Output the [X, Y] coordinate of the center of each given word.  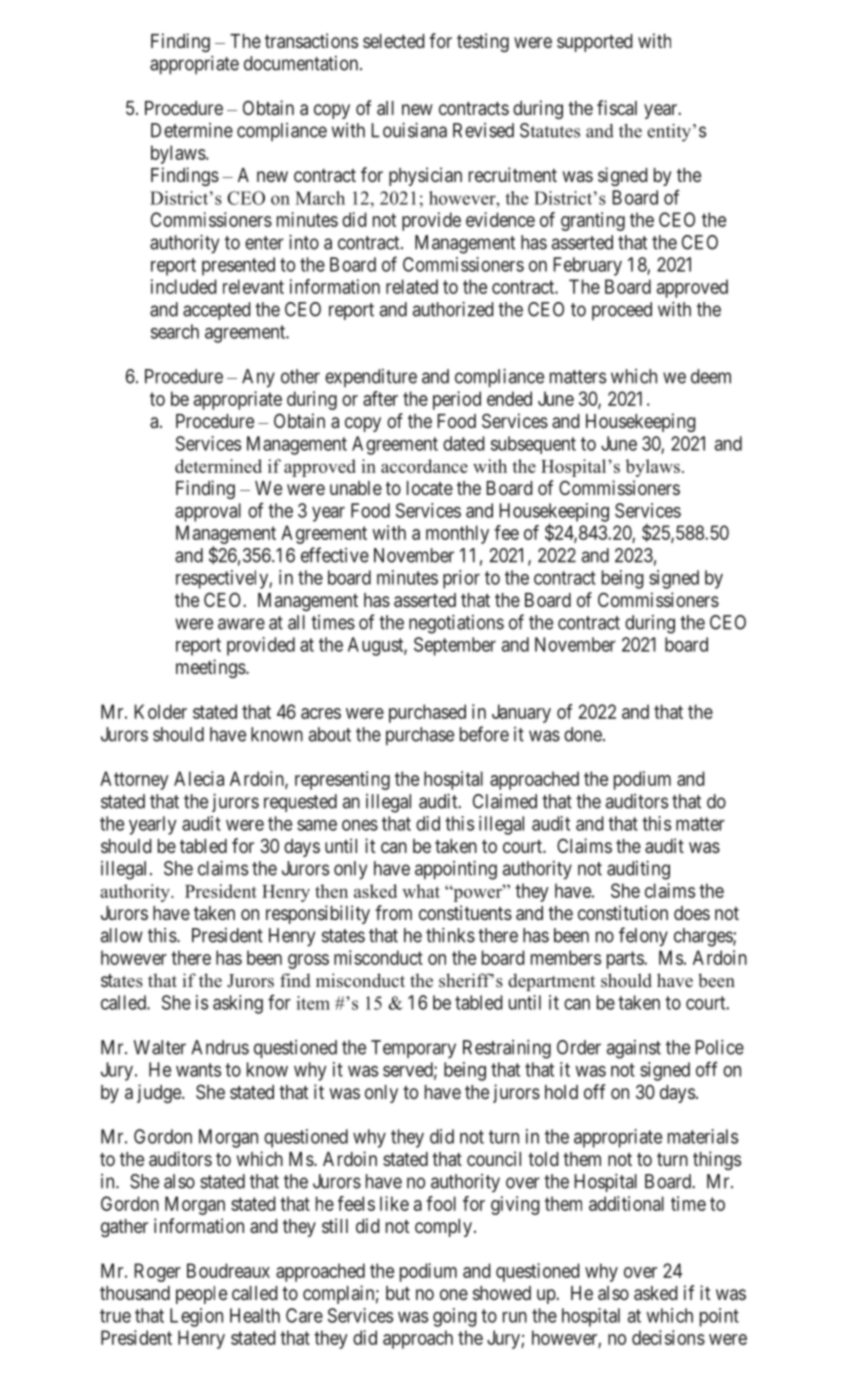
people [201, 1295]
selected [394, 41]
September [455, 646]
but [398, 1293]
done [584, 734]
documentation [302, 63]
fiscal [617, 107]
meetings [211, 668]
